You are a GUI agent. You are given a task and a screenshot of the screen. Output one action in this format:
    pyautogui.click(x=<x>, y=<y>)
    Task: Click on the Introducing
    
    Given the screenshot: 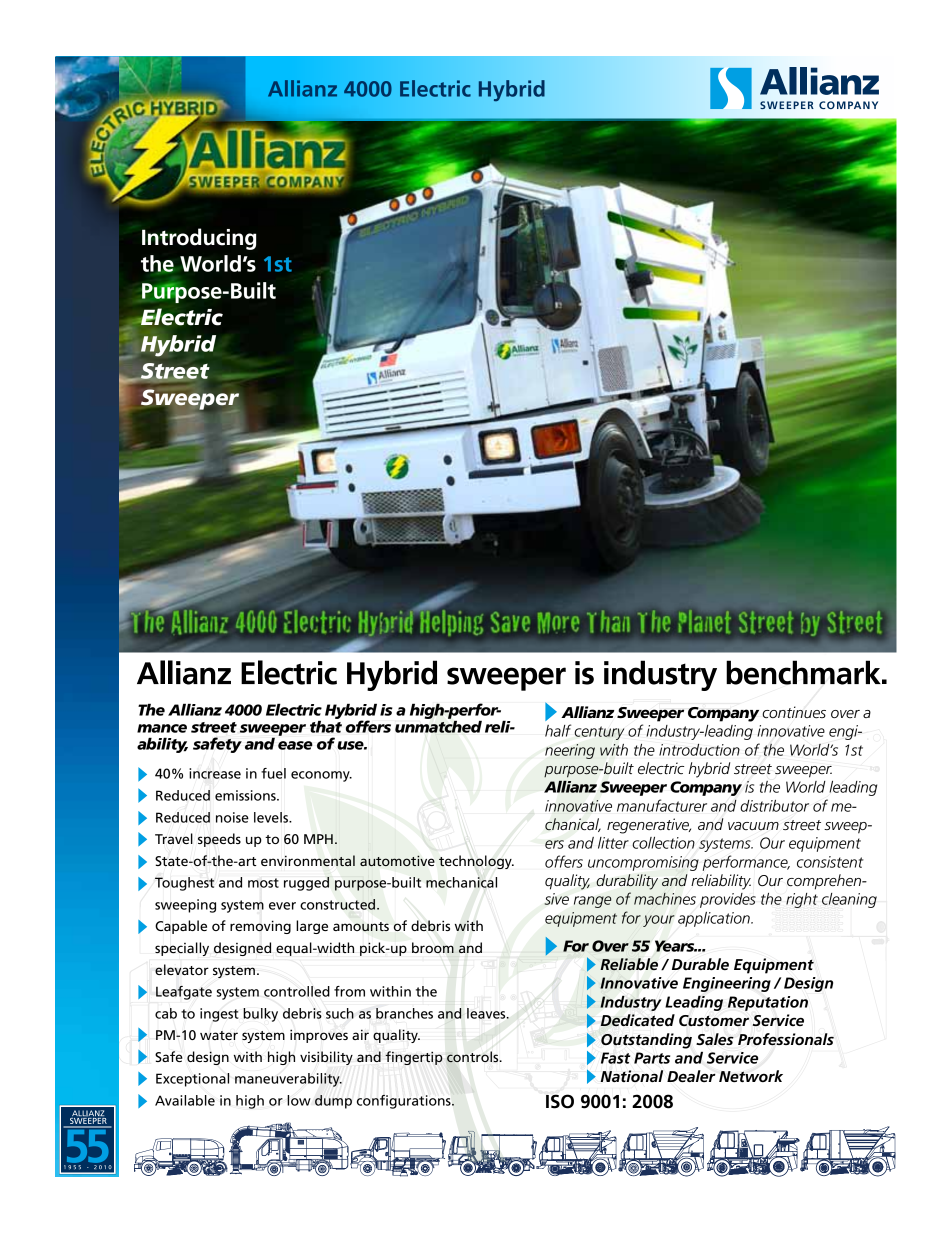 What is the action you would take?
    pyautogui.click(x=199, y=239)
